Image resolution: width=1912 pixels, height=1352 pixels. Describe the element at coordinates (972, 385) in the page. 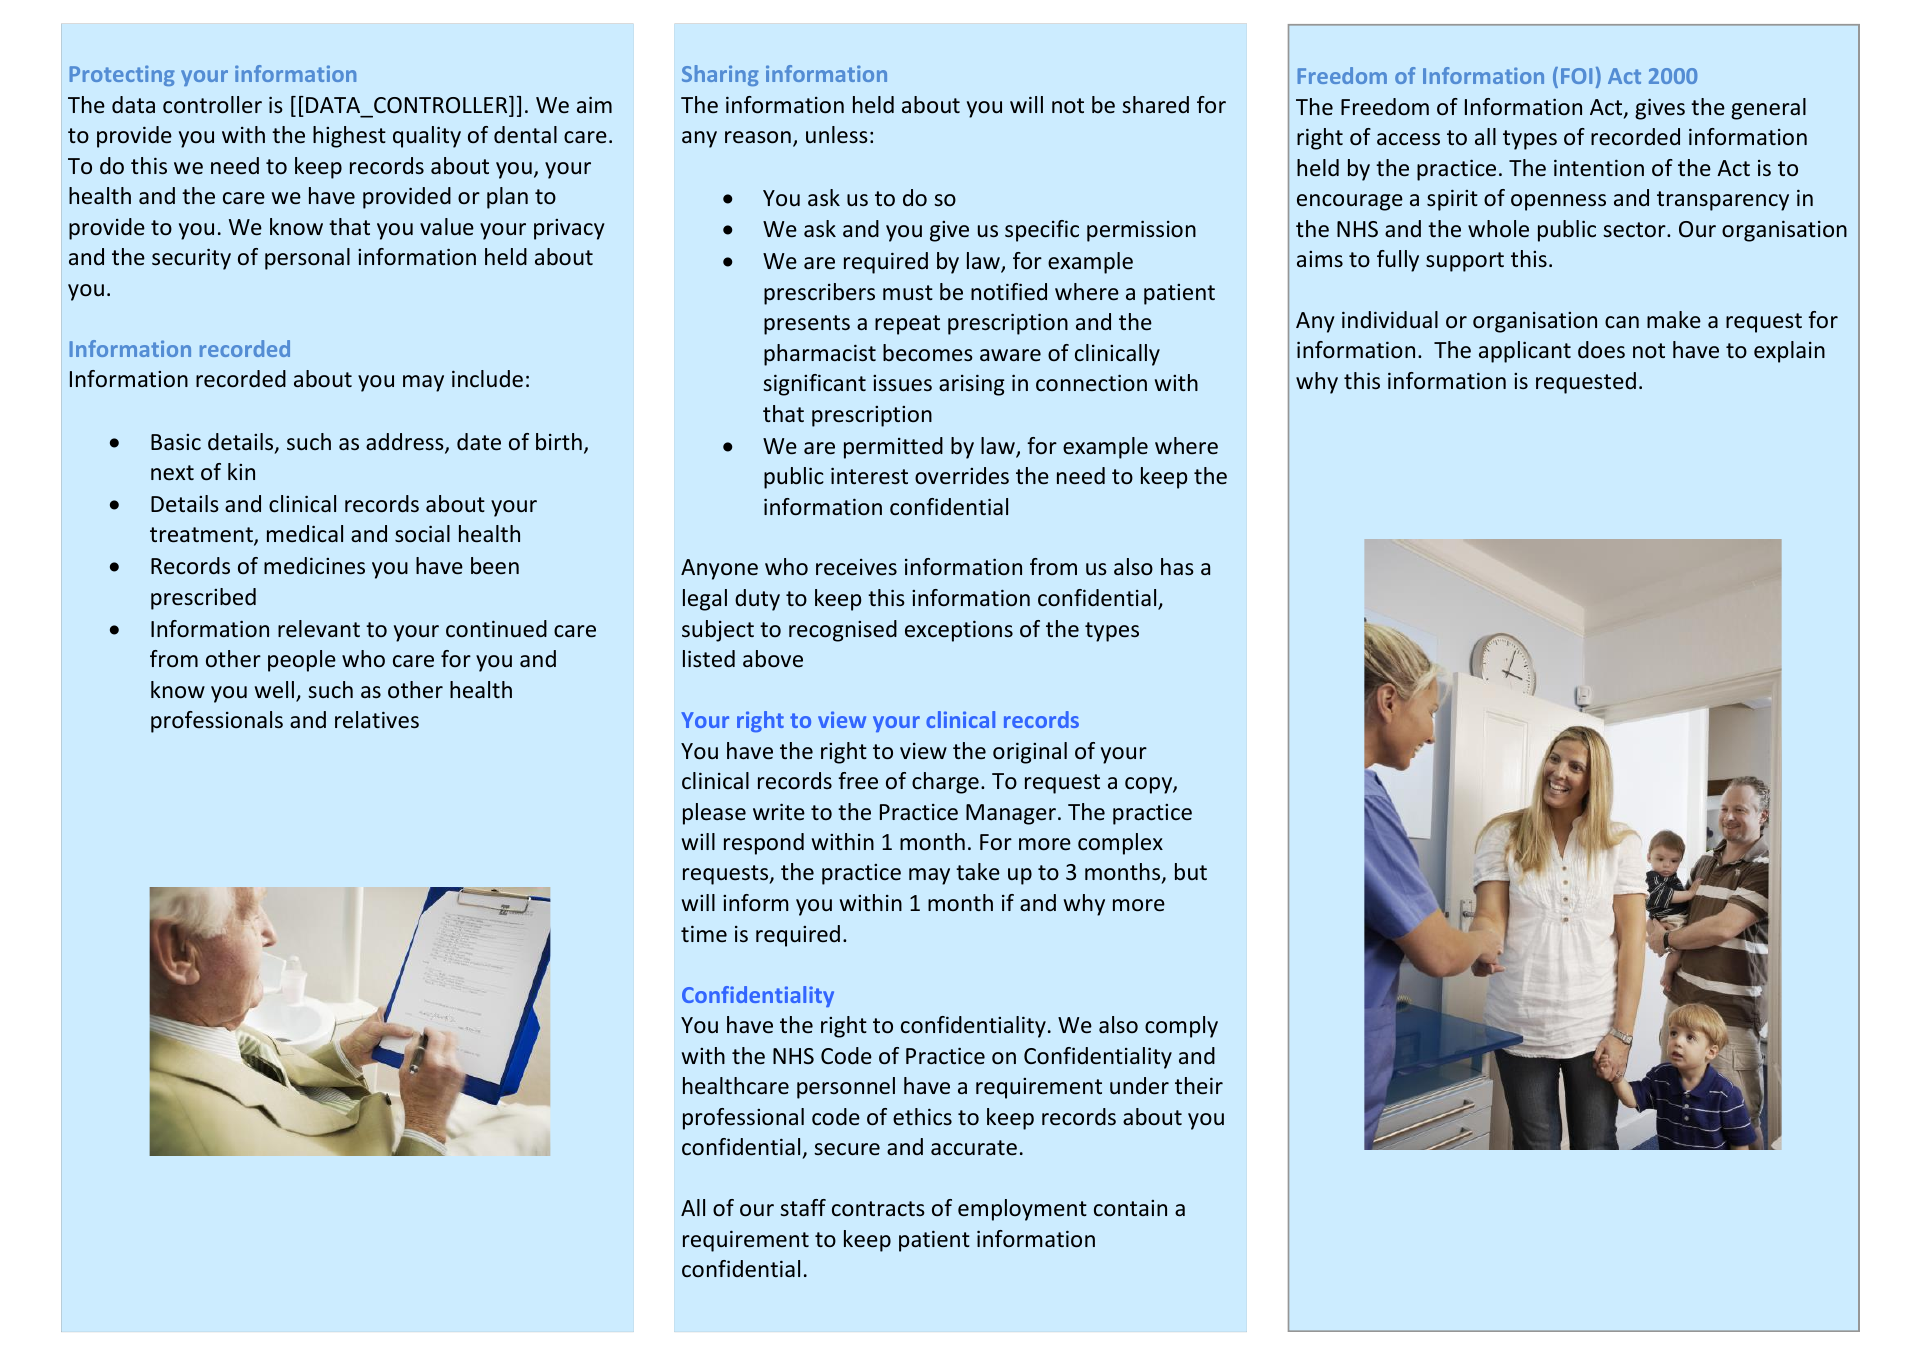

I see `arising` at that location.
